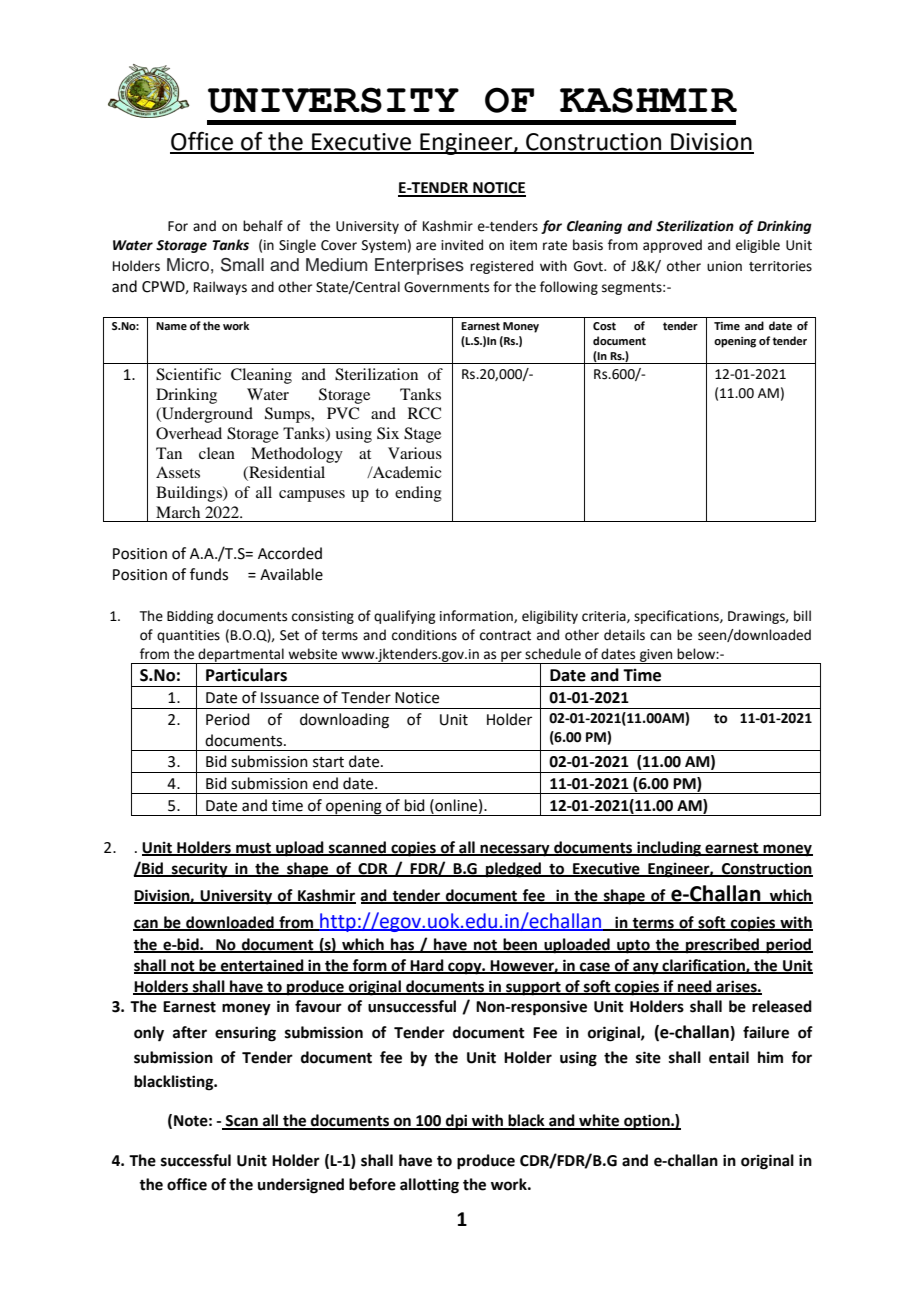  What do you see at coordinates (262, 966) in the screenshot?
I see `entertained` at bounding box center [262, 966].
